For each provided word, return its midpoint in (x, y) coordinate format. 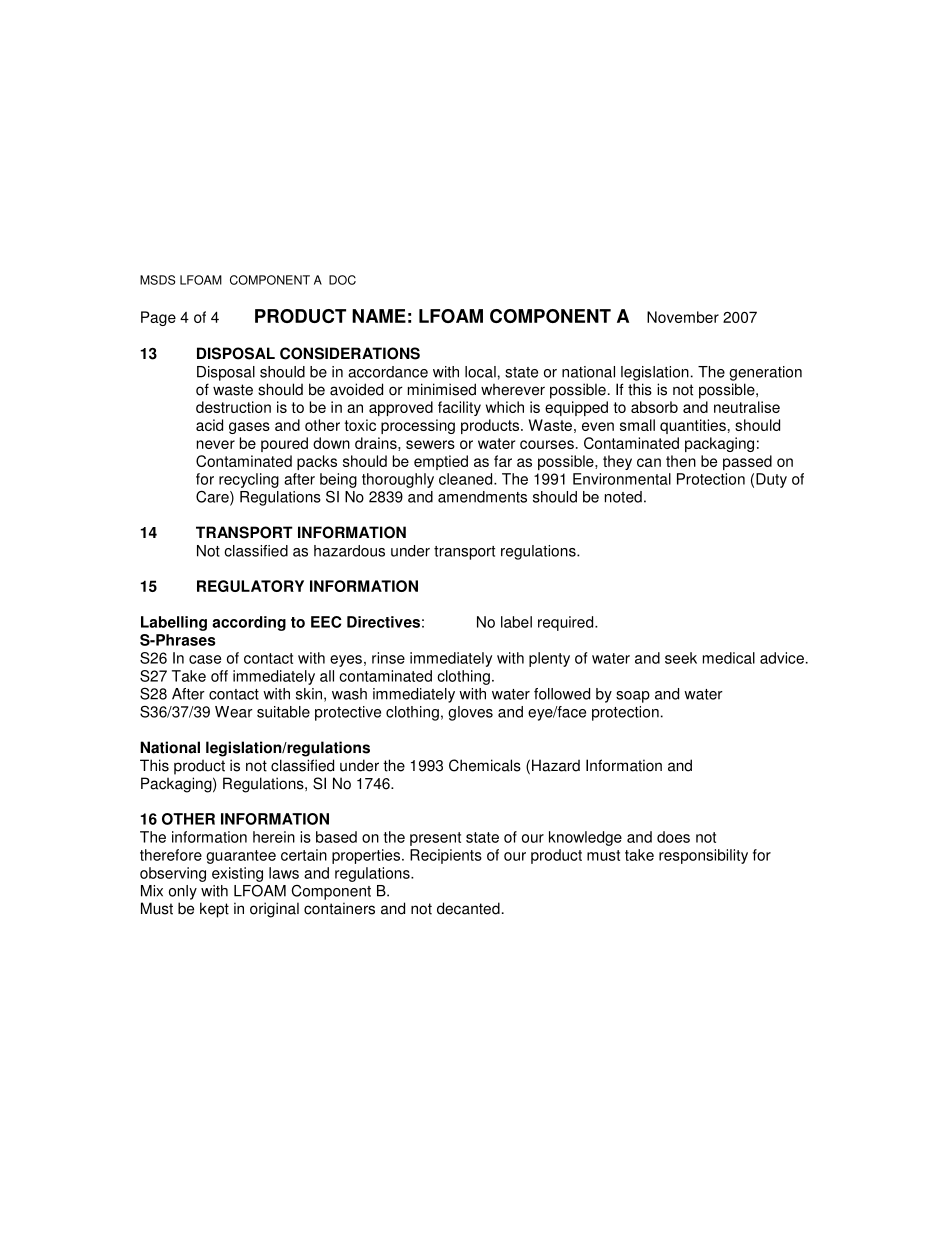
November (683, 317)
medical (729, 658)
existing (237, 874)
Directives (383, 622)
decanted (468, 908)
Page (158, 318)
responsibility (703, 856)
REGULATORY (250, 586)
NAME (379, 316)
